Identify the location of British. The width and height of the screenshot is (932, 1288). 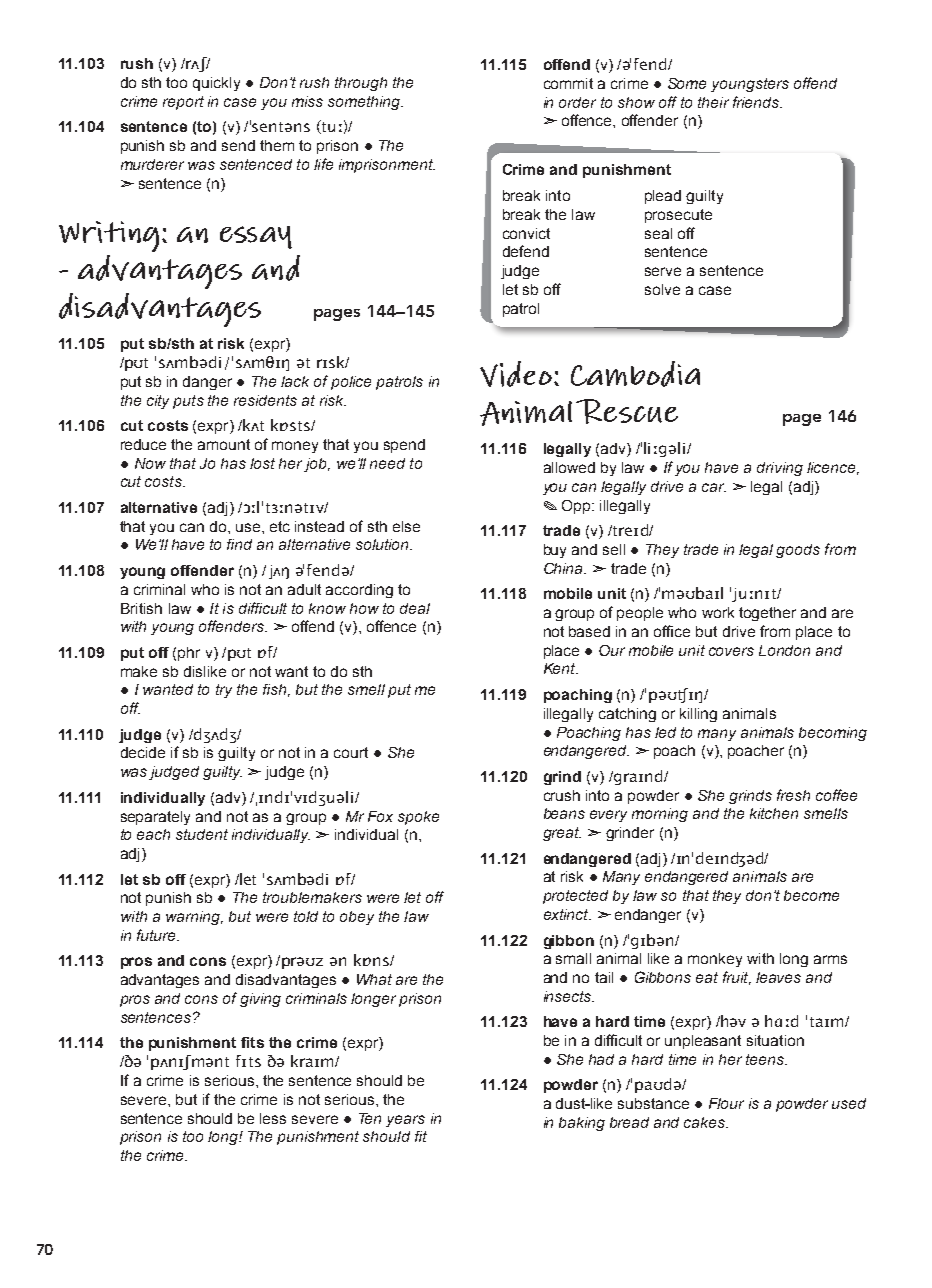
(141, 608).
